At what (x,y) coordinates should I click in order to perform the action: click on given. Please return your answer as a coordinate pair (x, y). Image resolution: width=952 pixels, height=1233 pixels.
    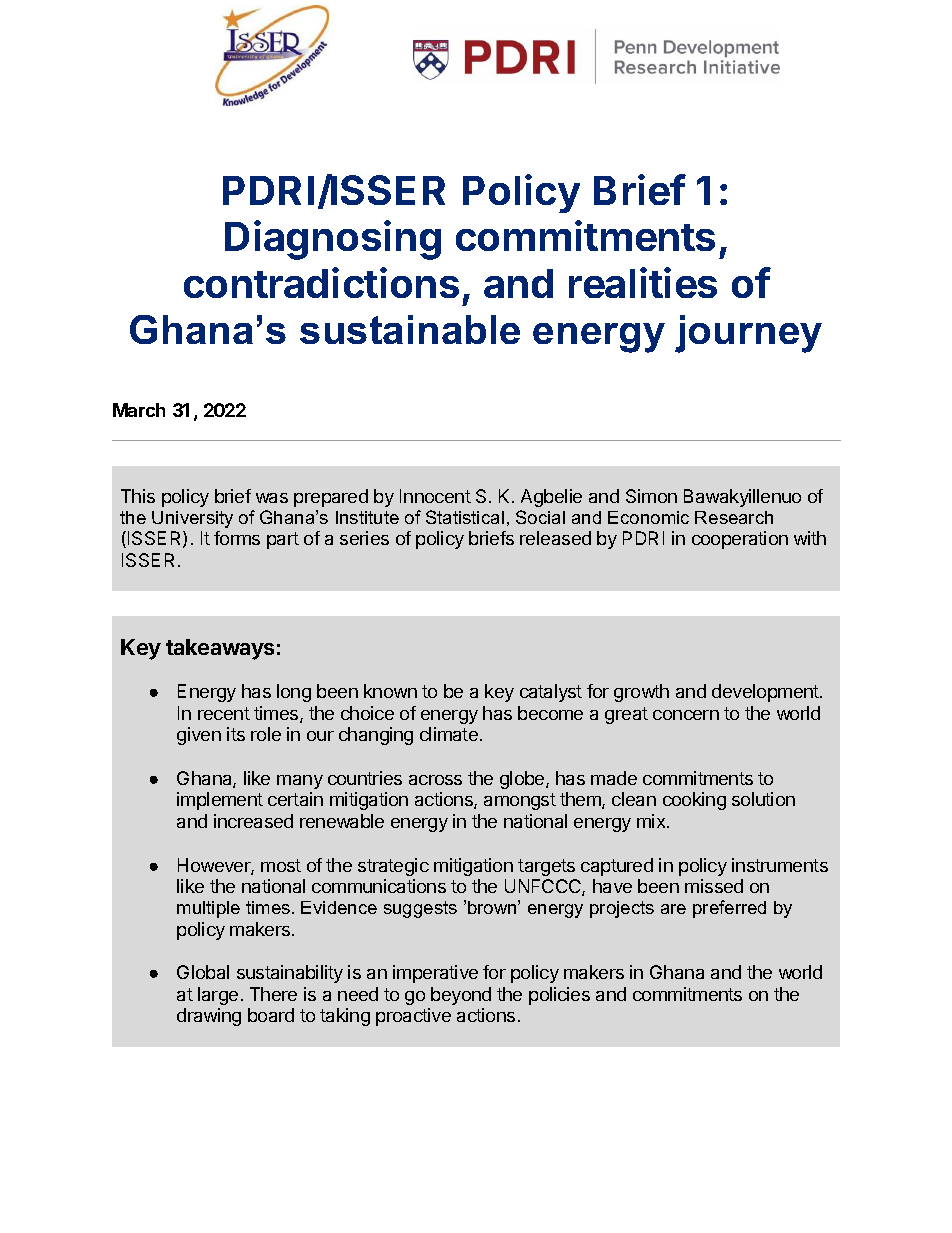
    Looking at the image, I should click on (199, 736).
